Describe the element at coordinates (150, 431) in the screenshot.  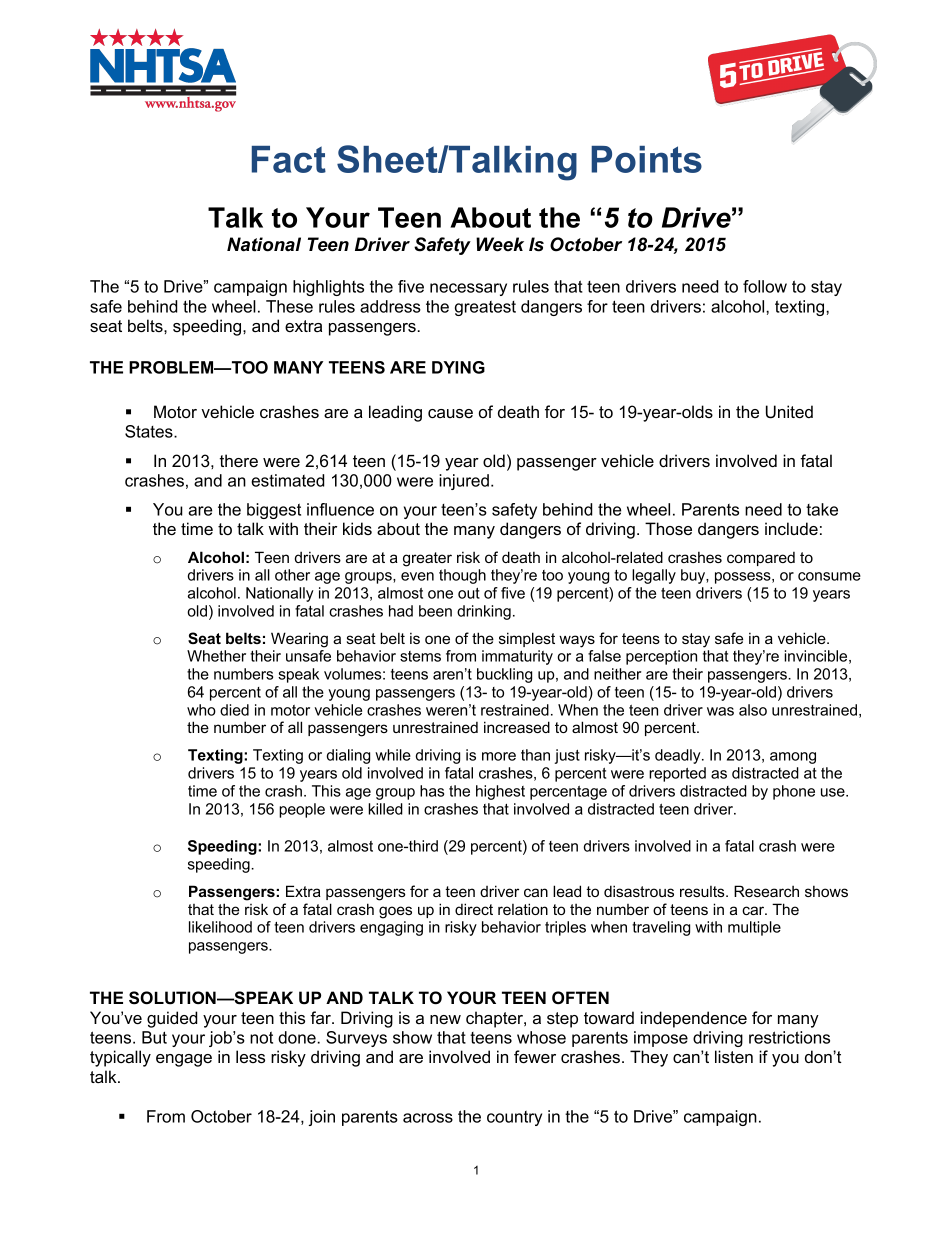
I see `States` at that location.
